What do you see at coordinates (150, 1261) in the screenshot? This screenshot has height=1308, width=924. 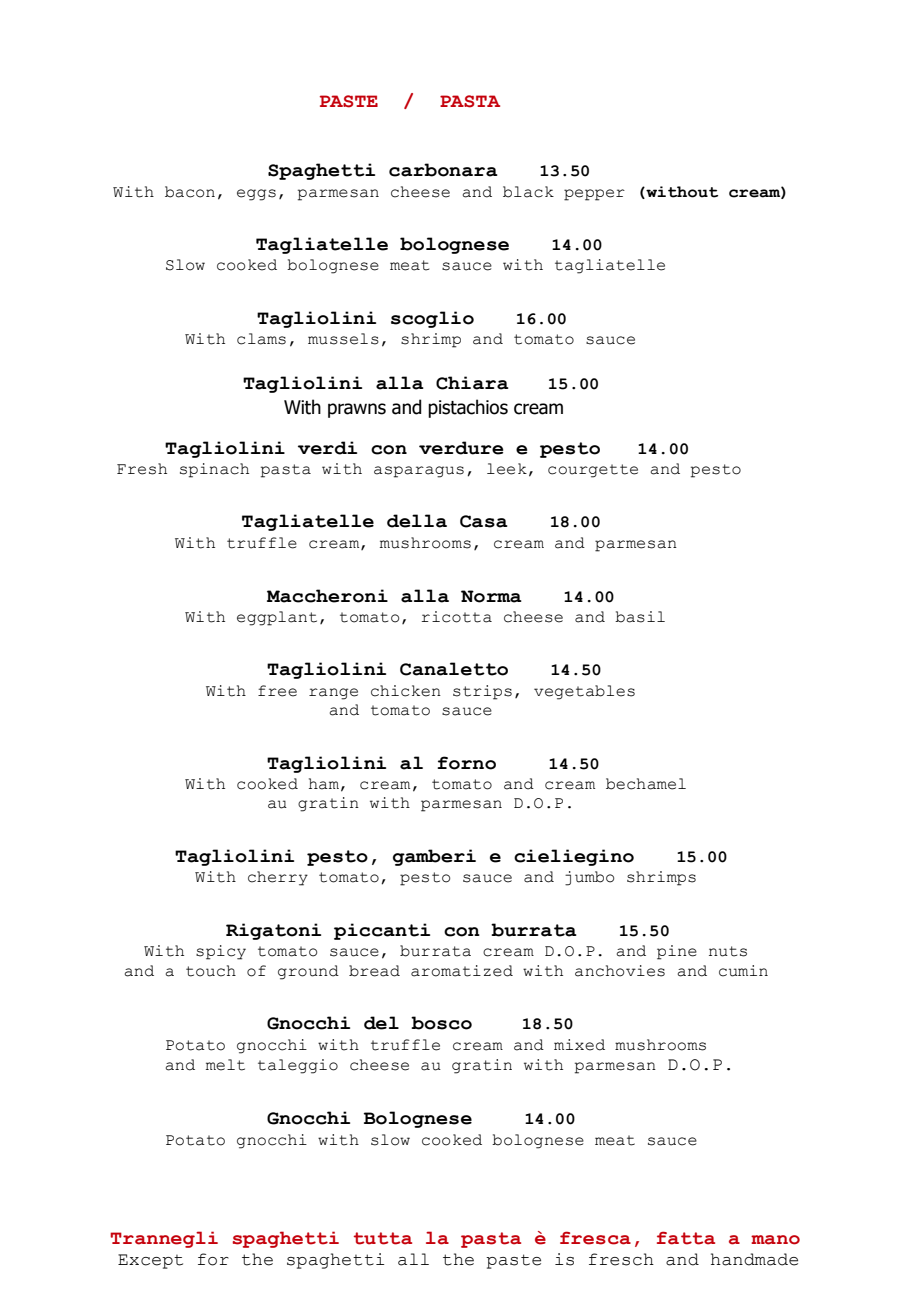 I see `Except` at bounding box center [150, 1261].
